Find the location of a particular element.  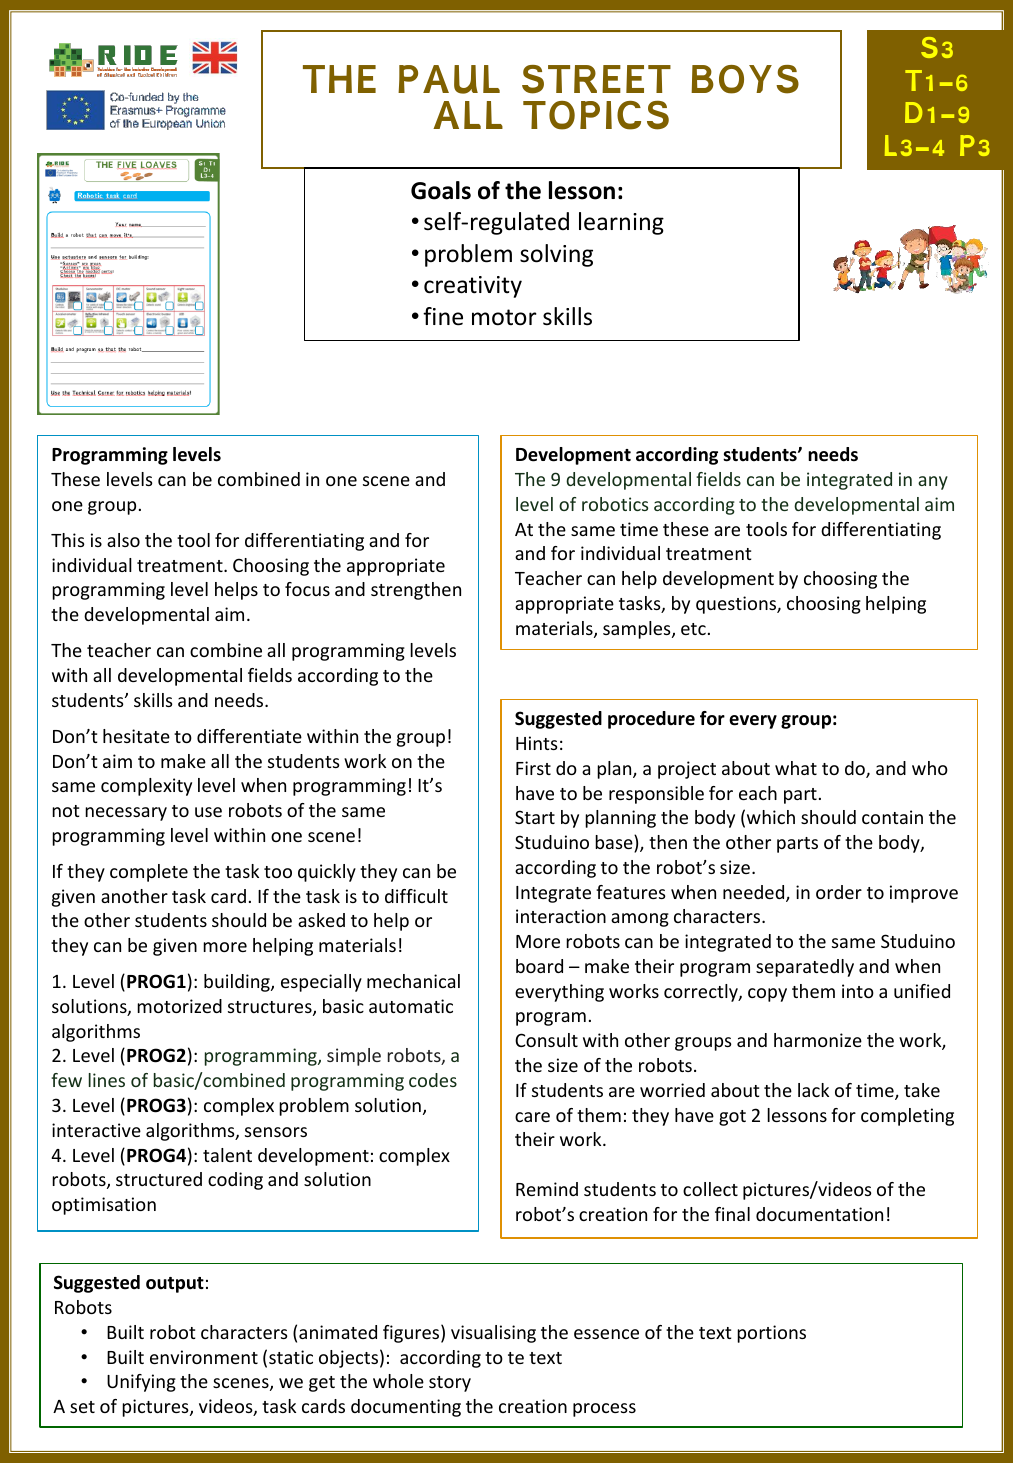

board is located at coordinates (539, 966).
